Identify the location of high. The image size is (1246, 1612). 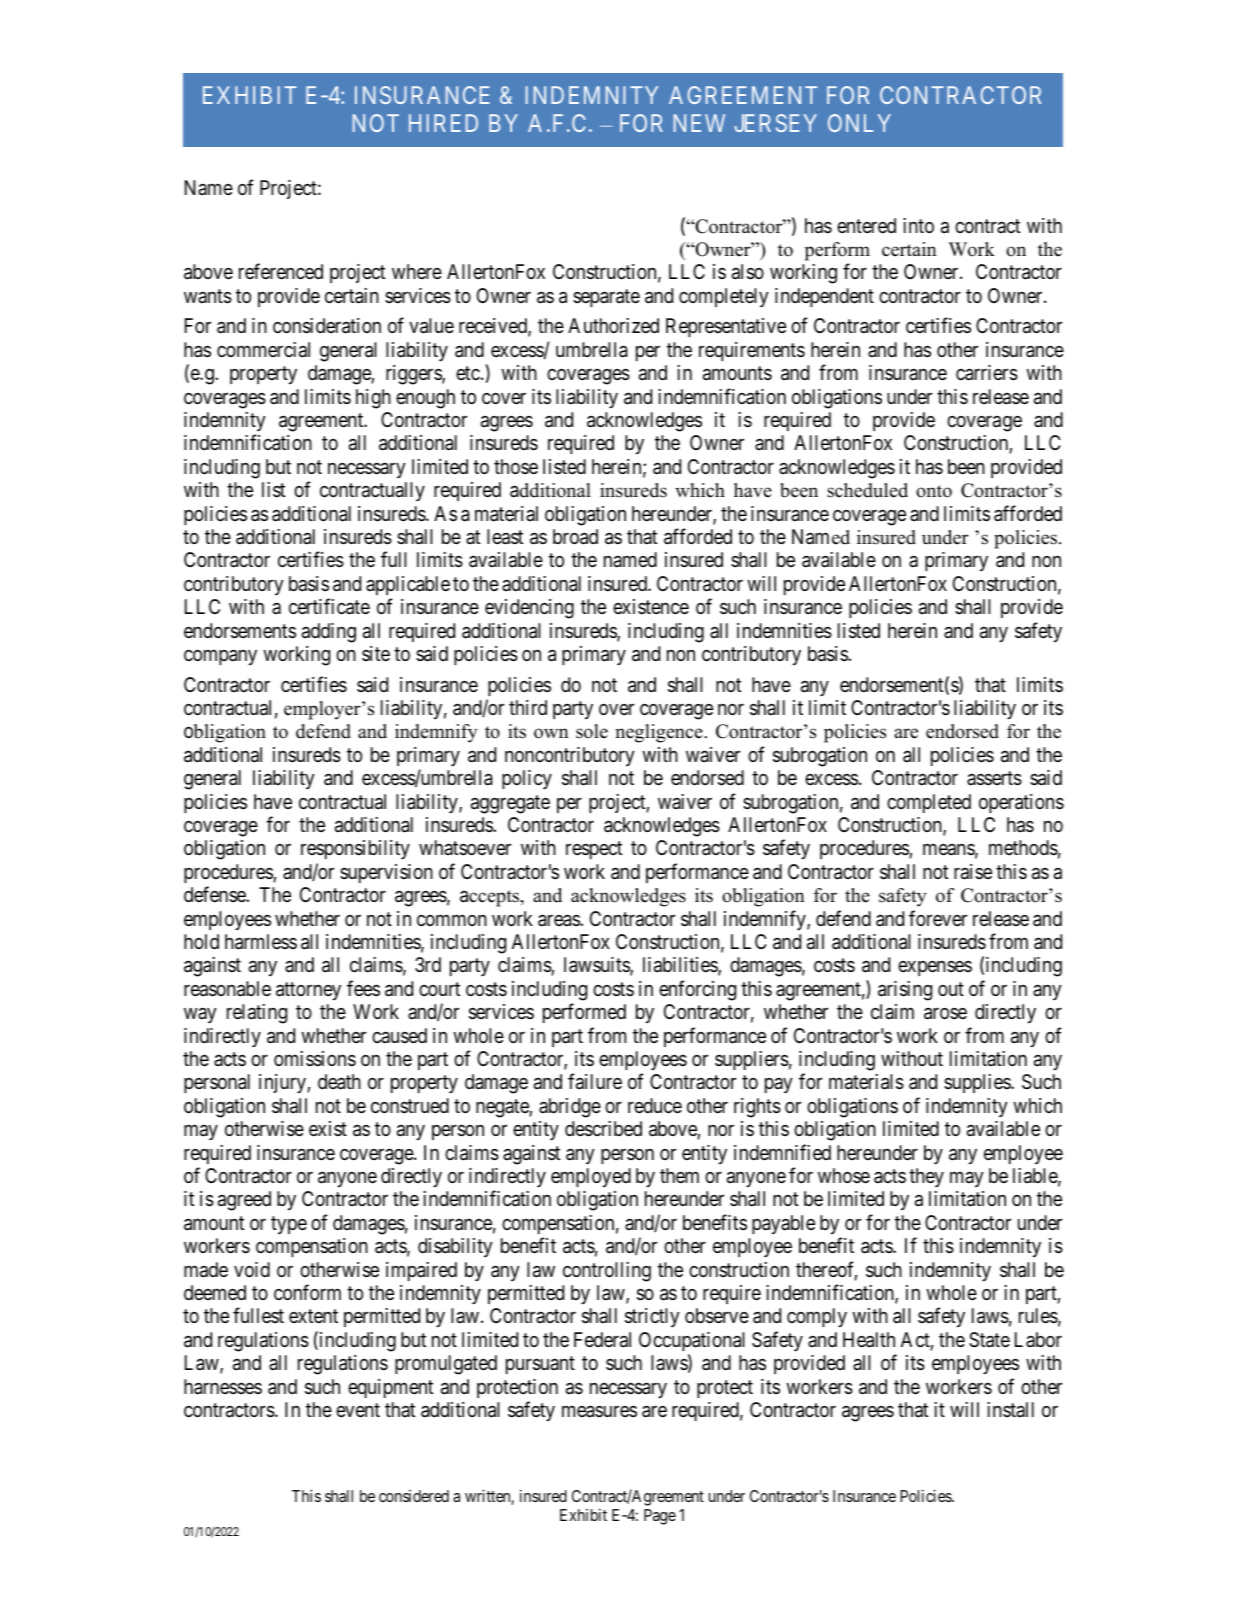
(373, 399).
